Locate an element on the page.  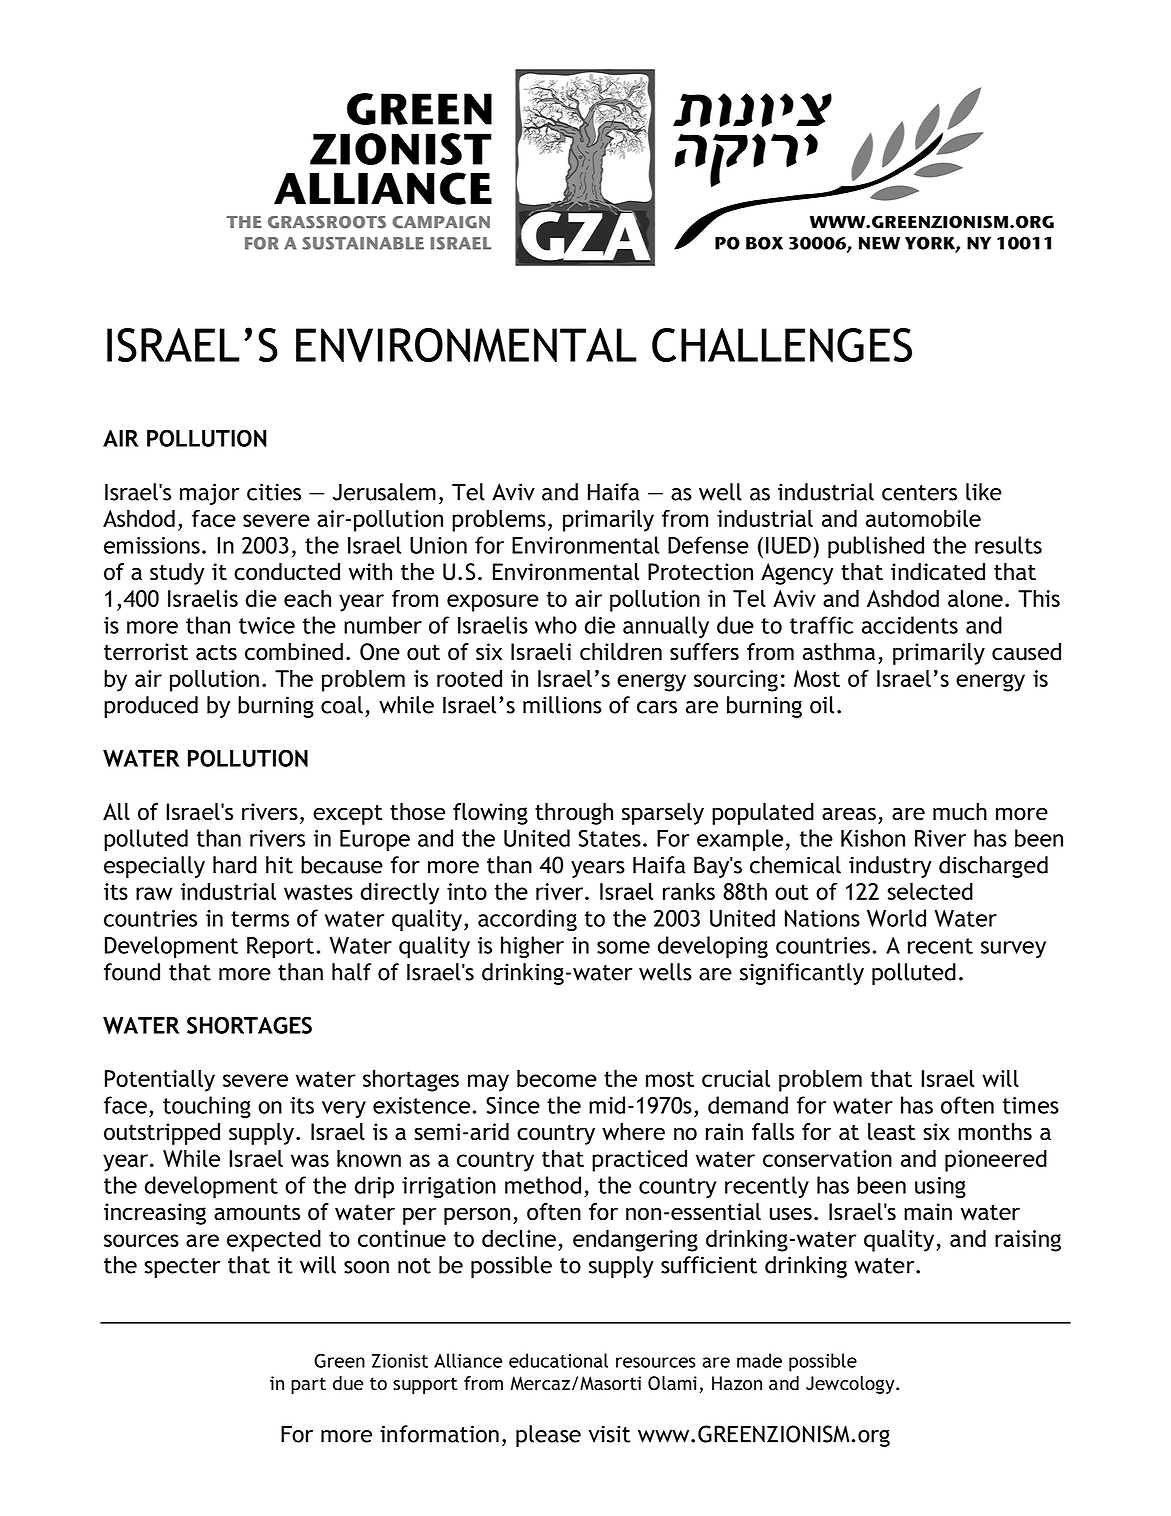
cities is located at coordinates (274, 492).
